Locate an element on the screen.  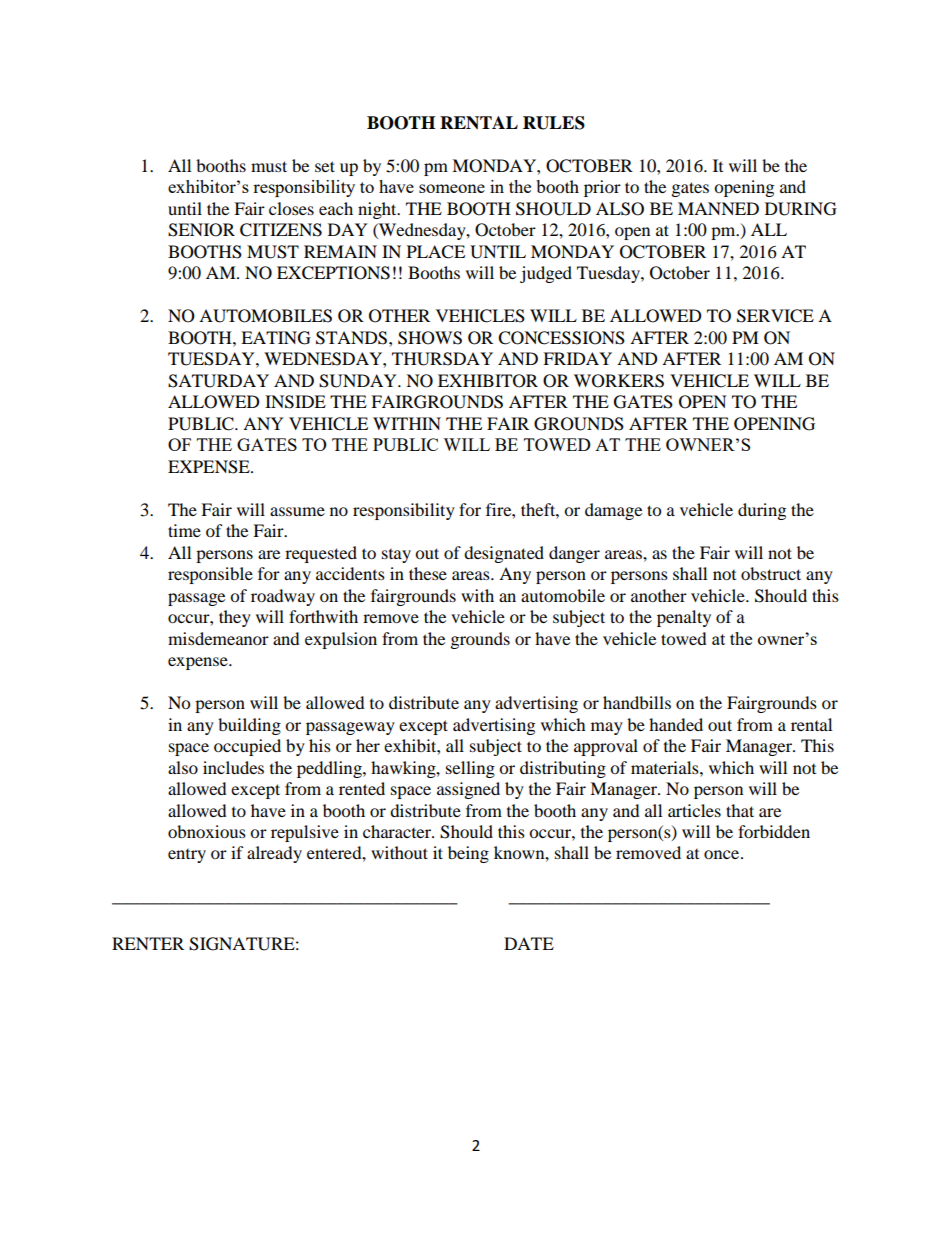
handed is located at coordinates (676, 724).
